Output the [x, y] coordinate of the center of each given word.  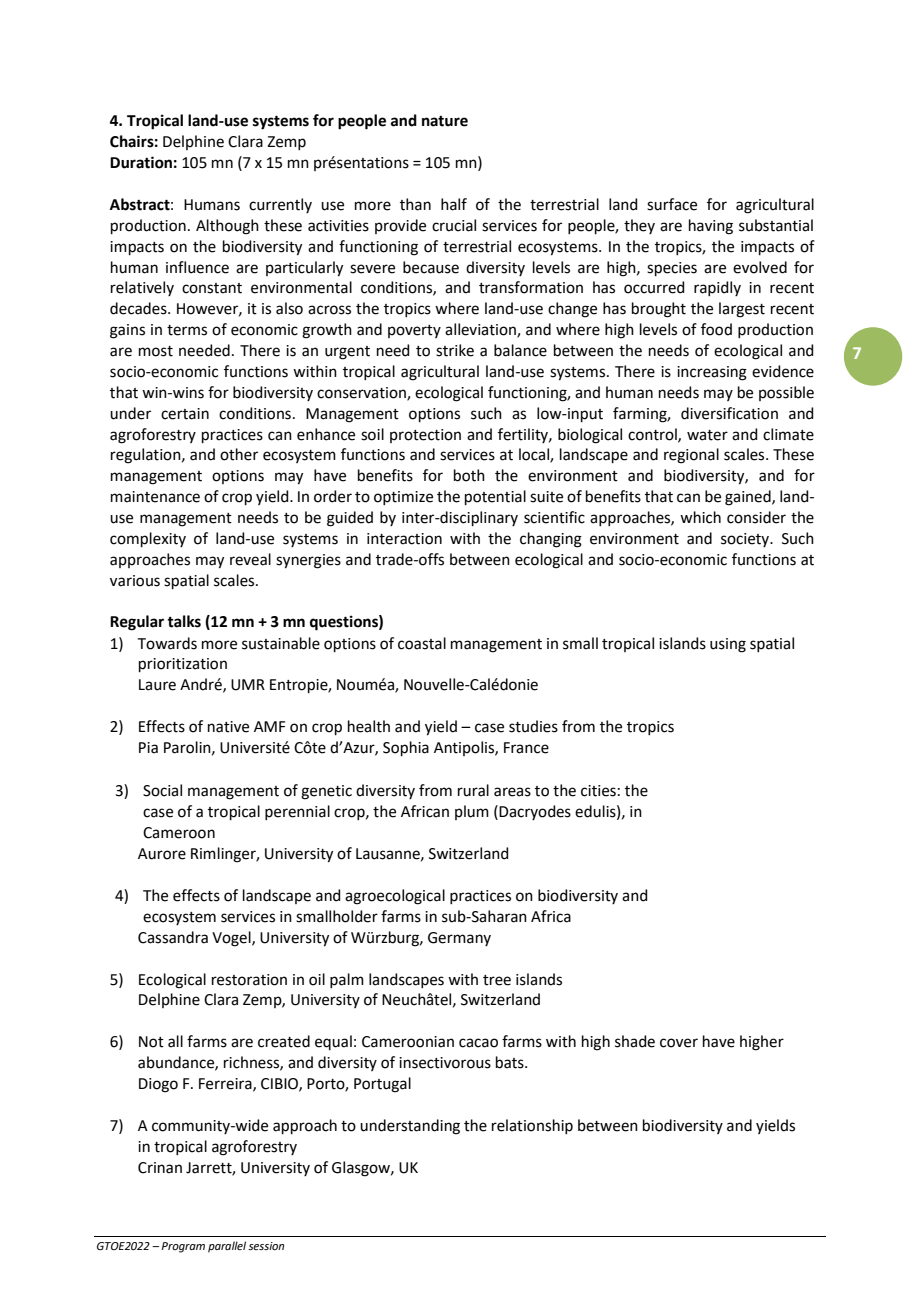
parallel [227, 1247]
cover [679, 1043]
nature [445, 121]
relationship [532, 1126]
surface [672, 204]
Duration [141, 162]
